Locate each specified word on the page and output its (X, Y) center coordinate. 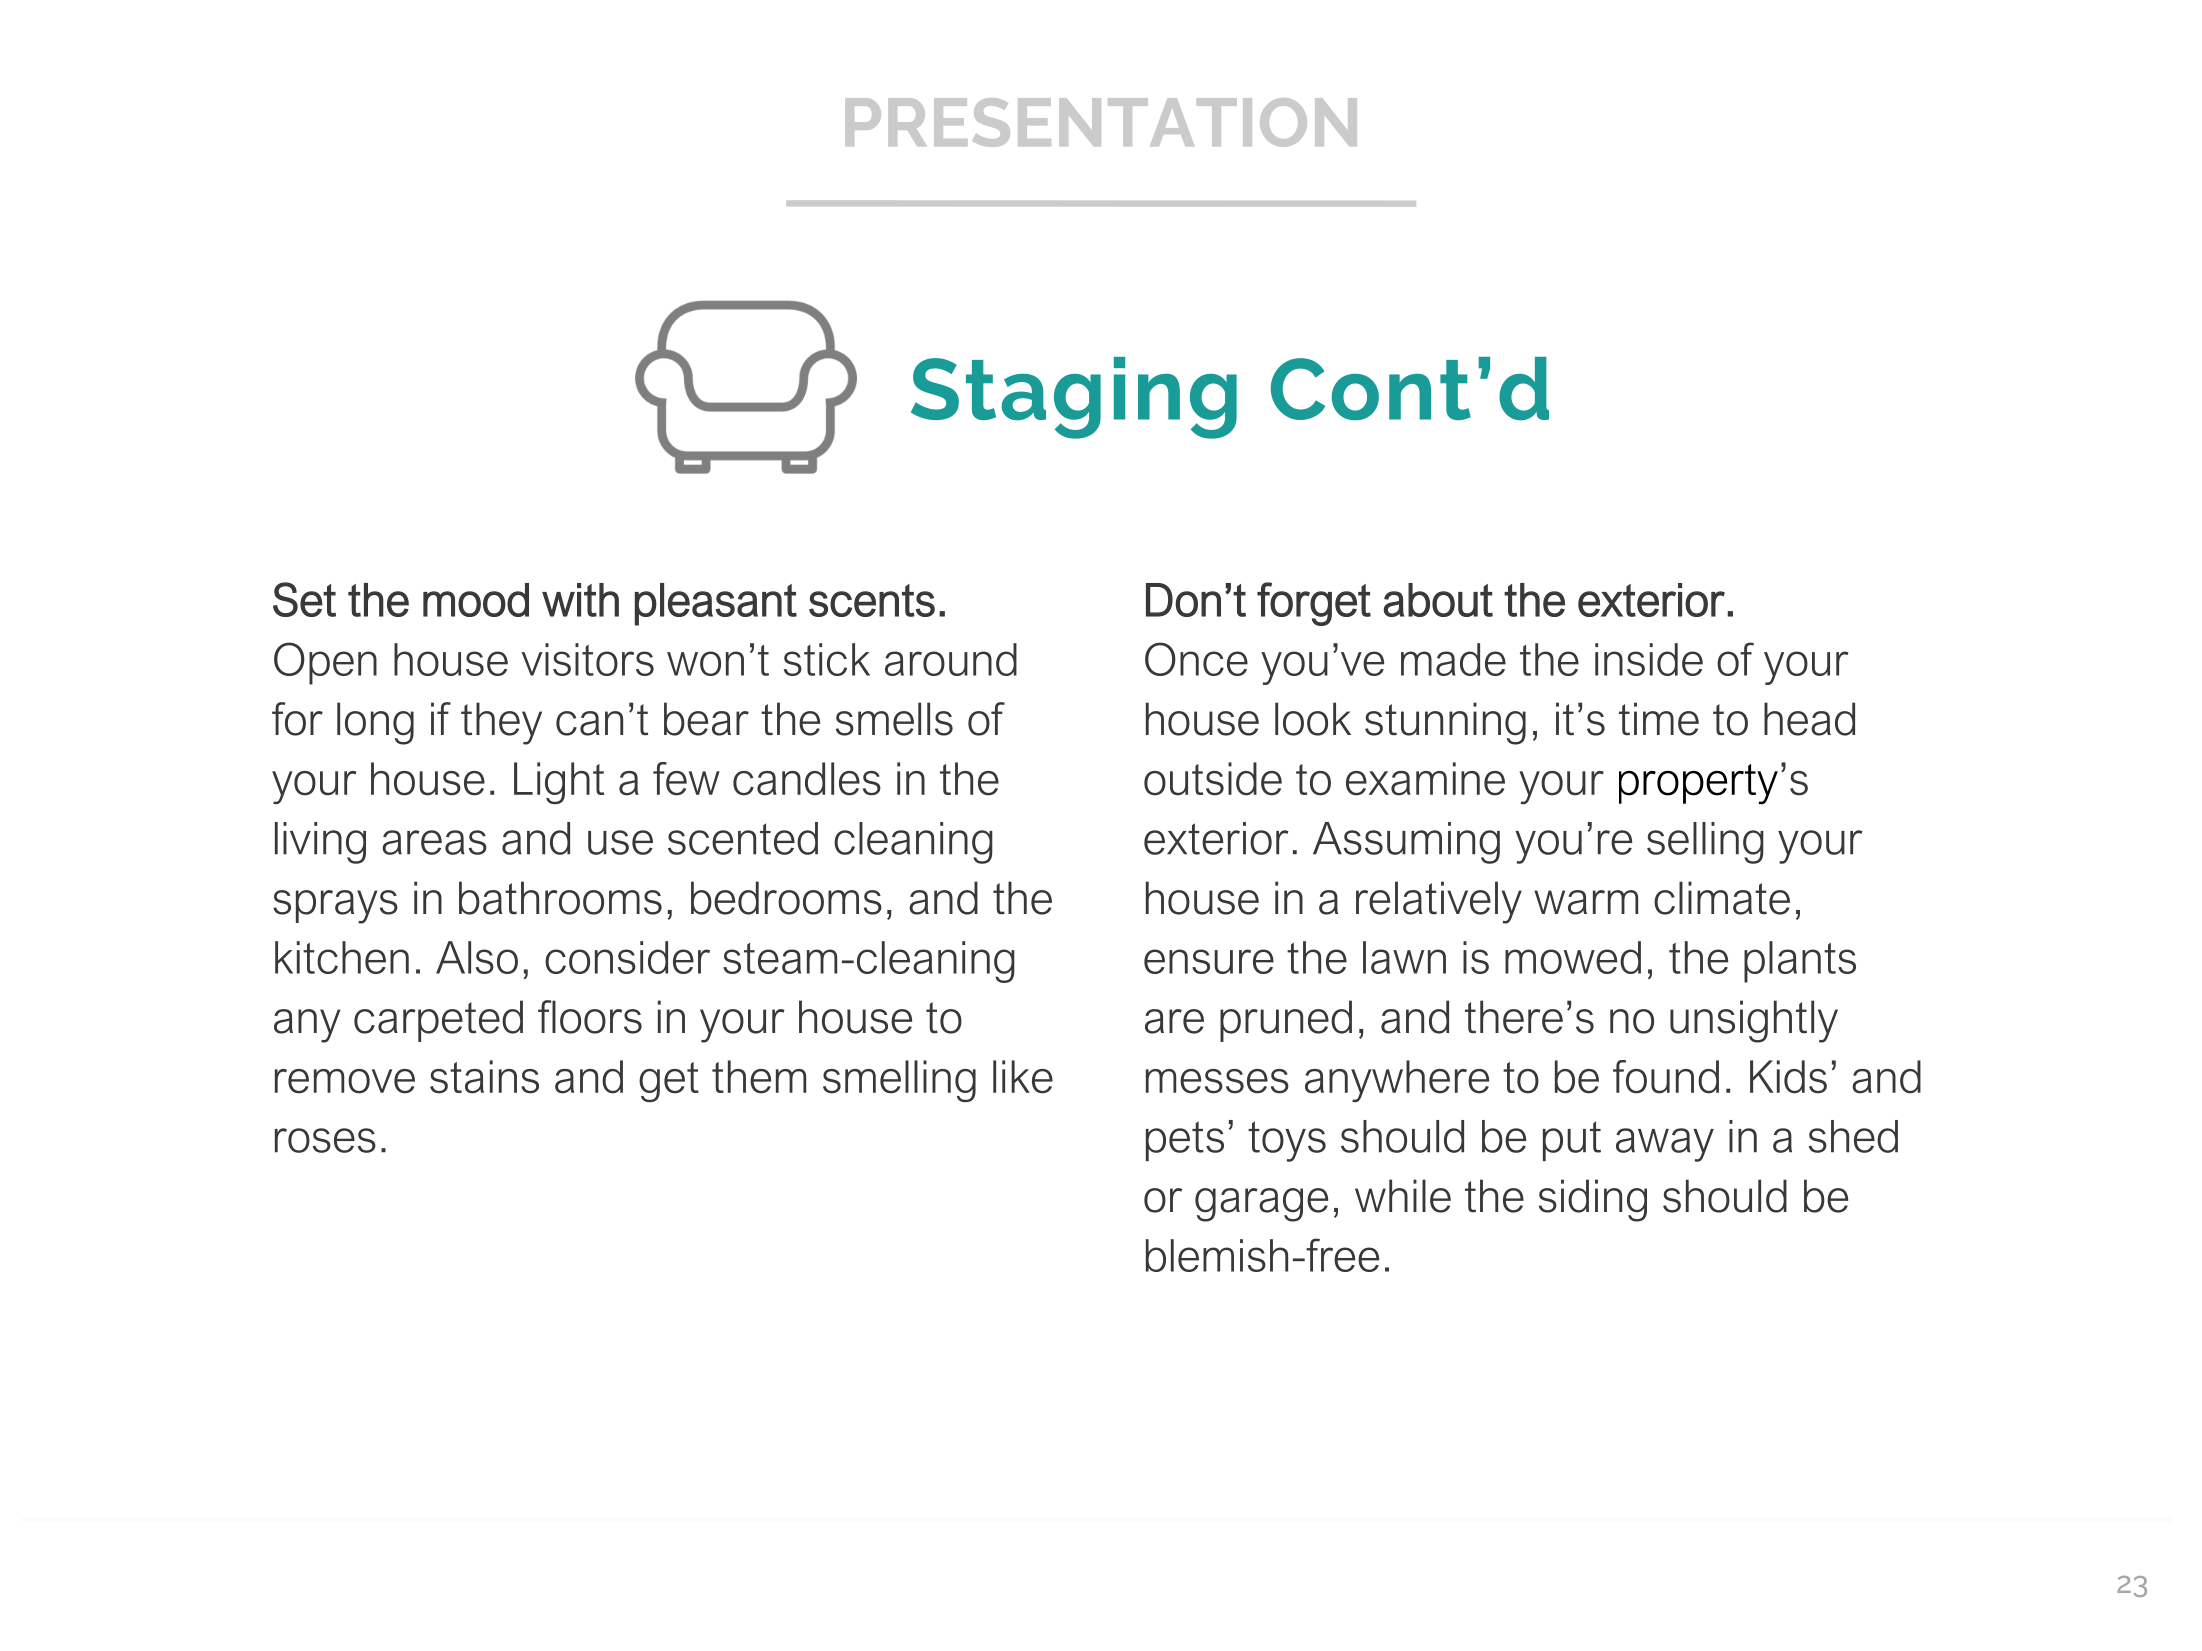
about (1438, 600)
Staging (1074, 398)
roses (325, 1140)
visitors (588, 659)
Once (1196, 659)
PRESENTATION (1101, 122)
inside (1649, 659)
